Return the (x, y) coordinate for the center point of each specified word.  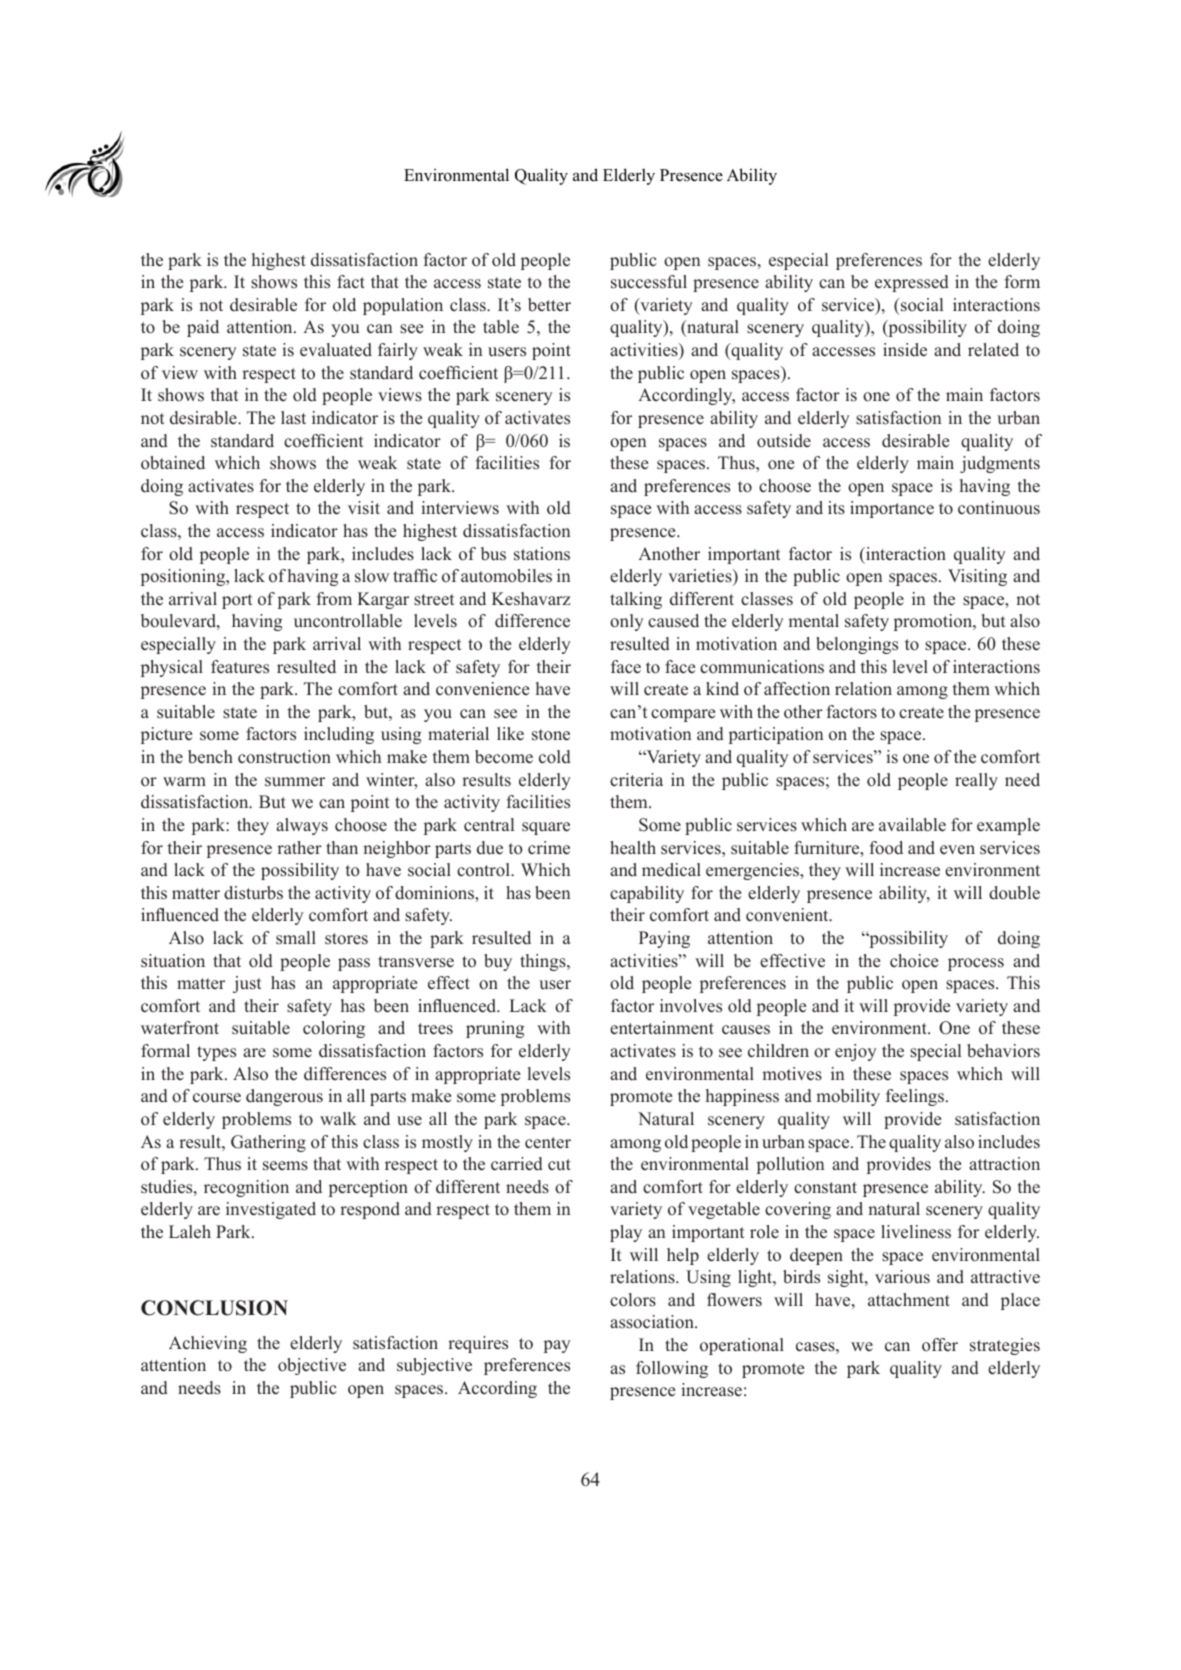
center (548, 1143)
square (546, 828)
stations (542, 554)
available (912, 825)
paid (203, 328)
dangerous (284, 1097)
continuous (999, 508)
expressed (912, 283)
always (302, 826)
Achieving (208, 1344)
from (334, 599)
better (549, 305)
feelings (916, 1097)
